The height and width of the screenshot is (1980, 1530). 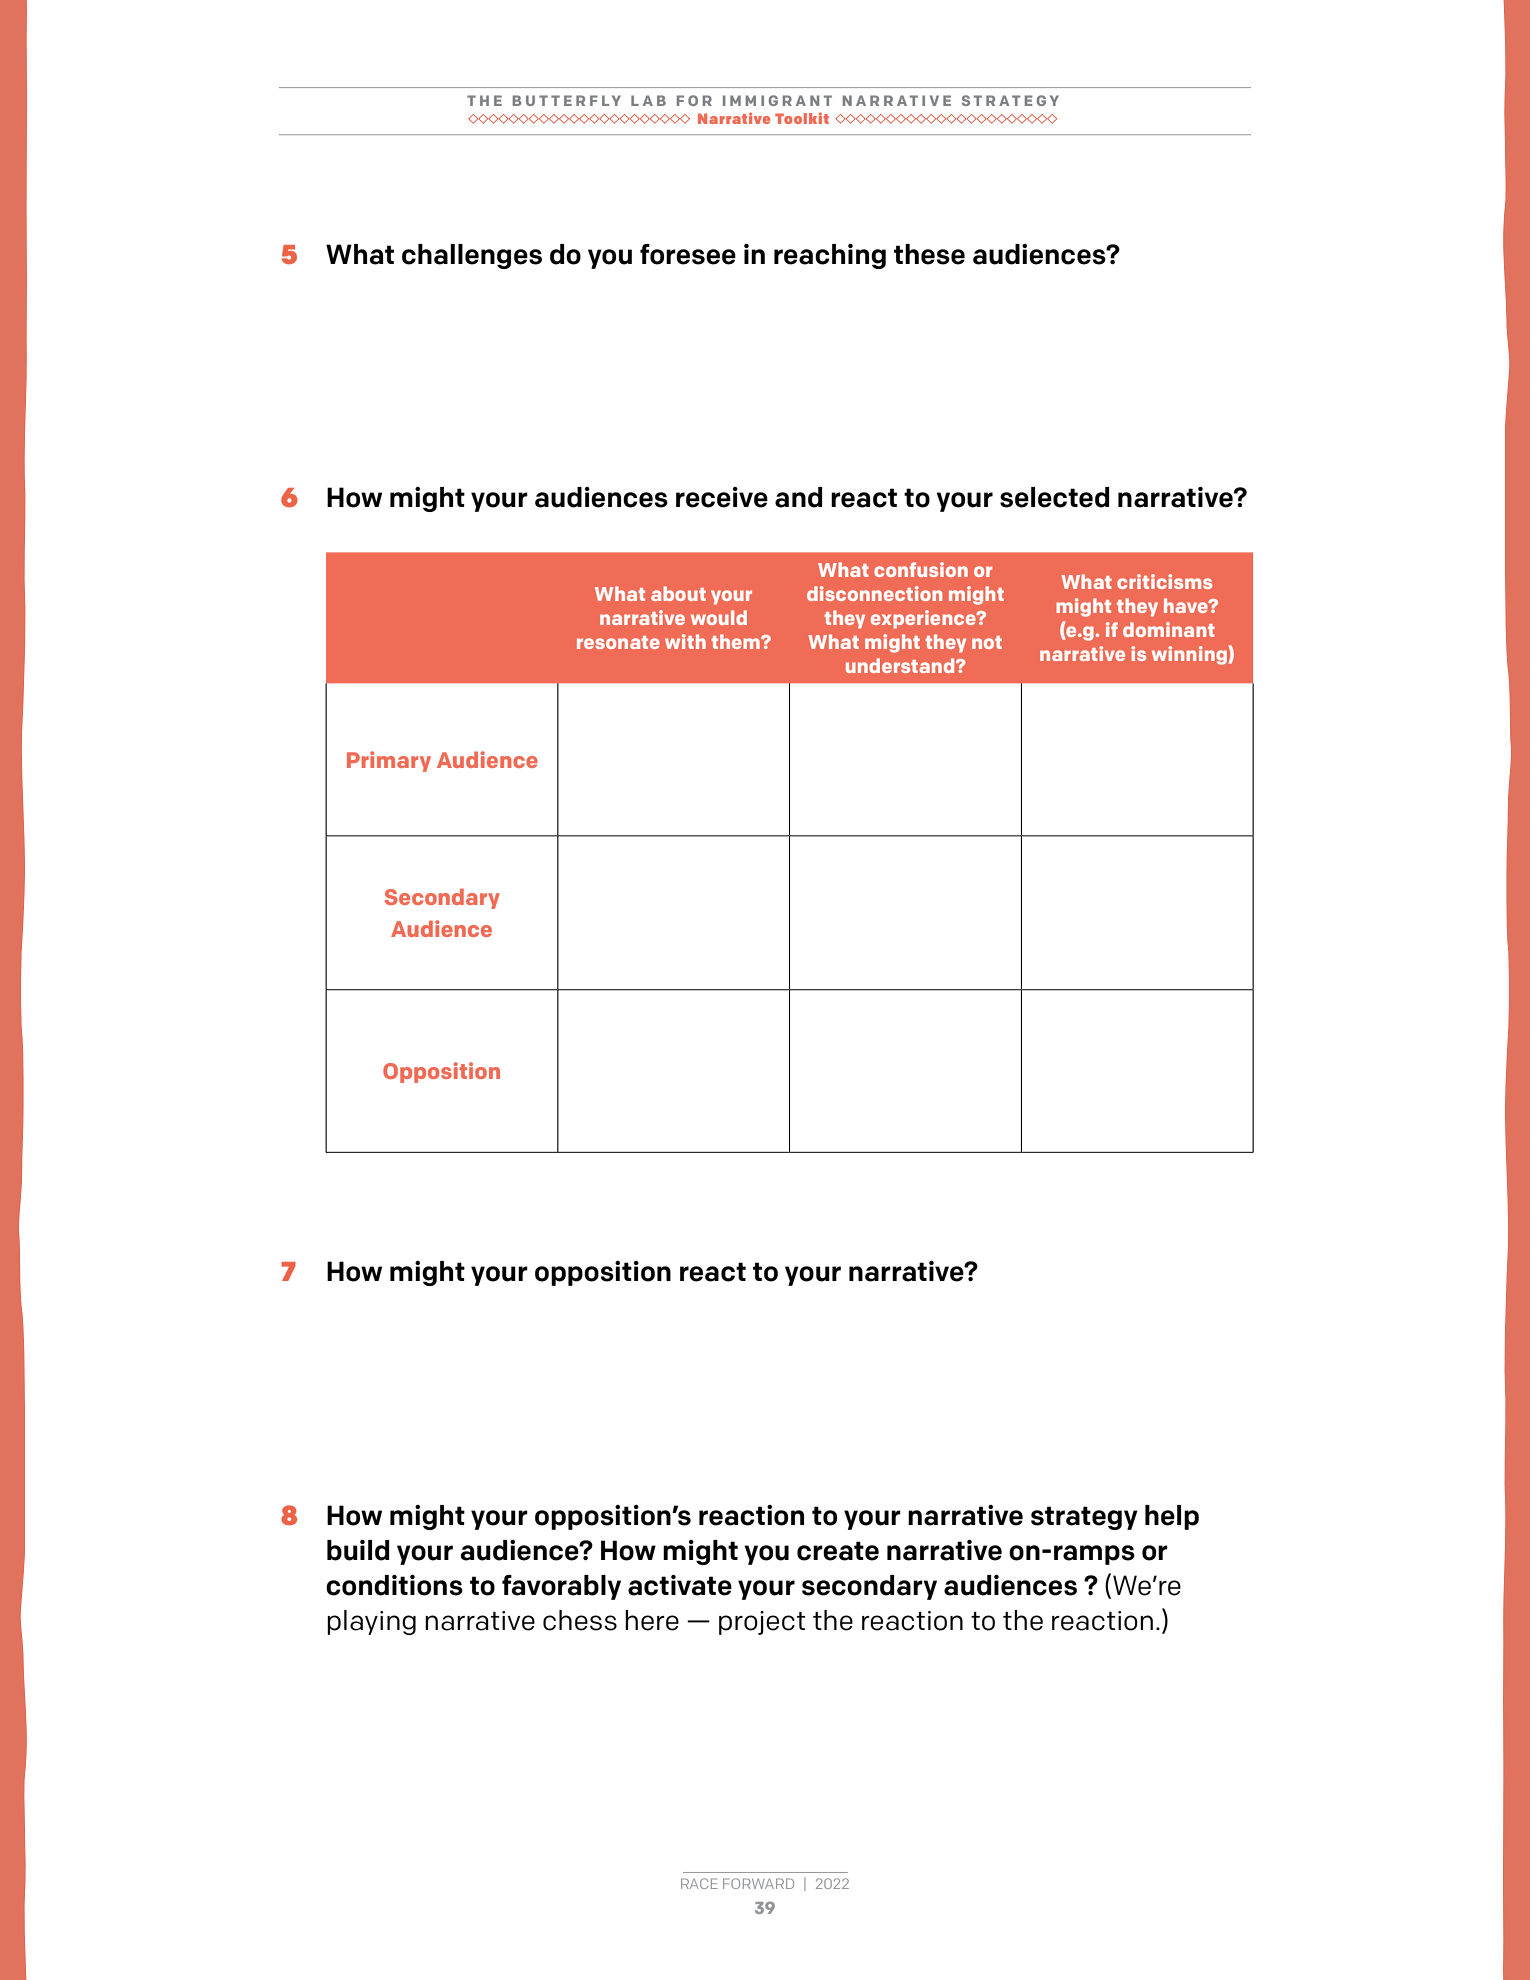 I want to click on playing, so click(x=371, y=1622).
